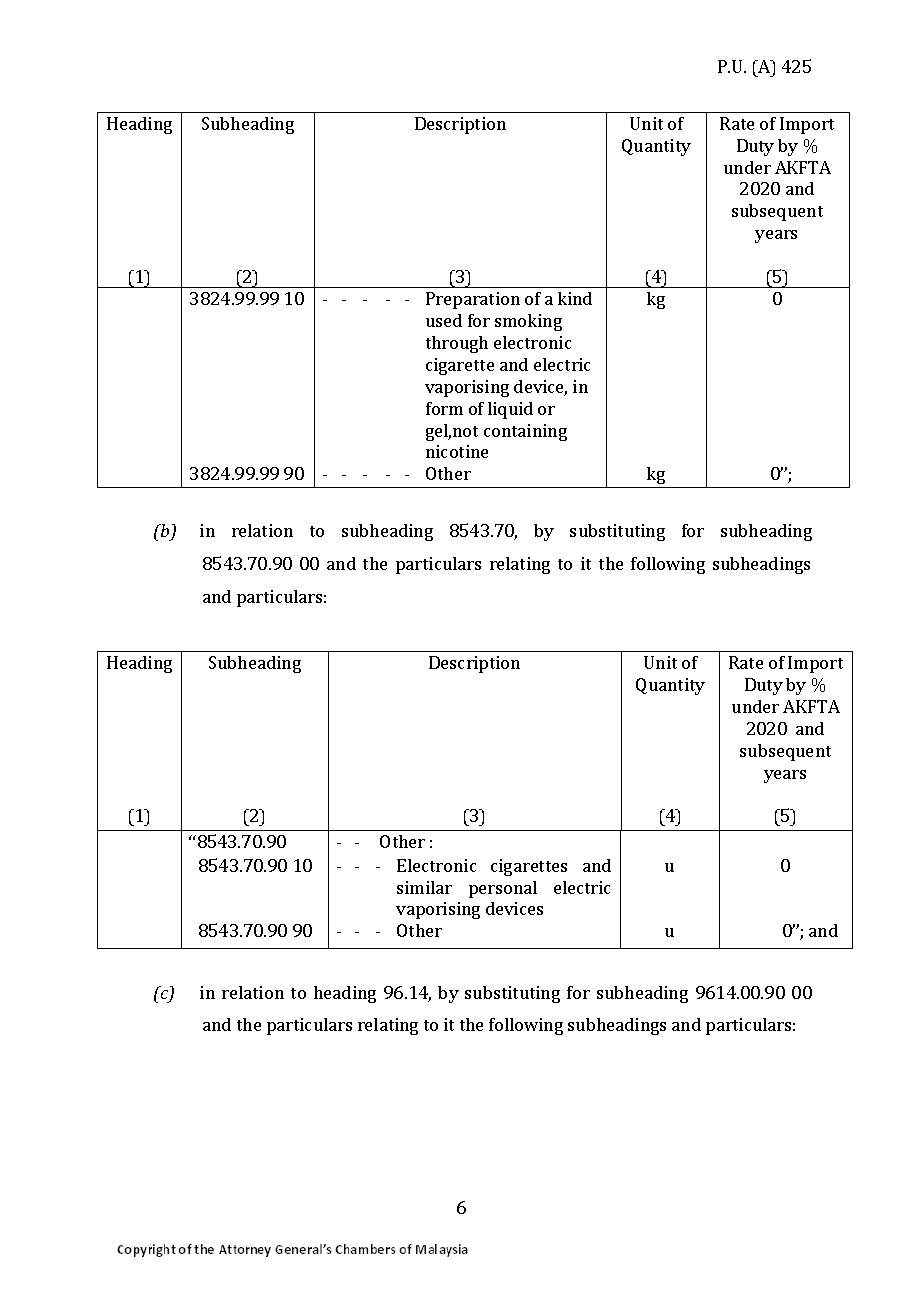  What do you see at coordinates (457, 344) in the image?
I see `through` at bounding box center [457, 344].
